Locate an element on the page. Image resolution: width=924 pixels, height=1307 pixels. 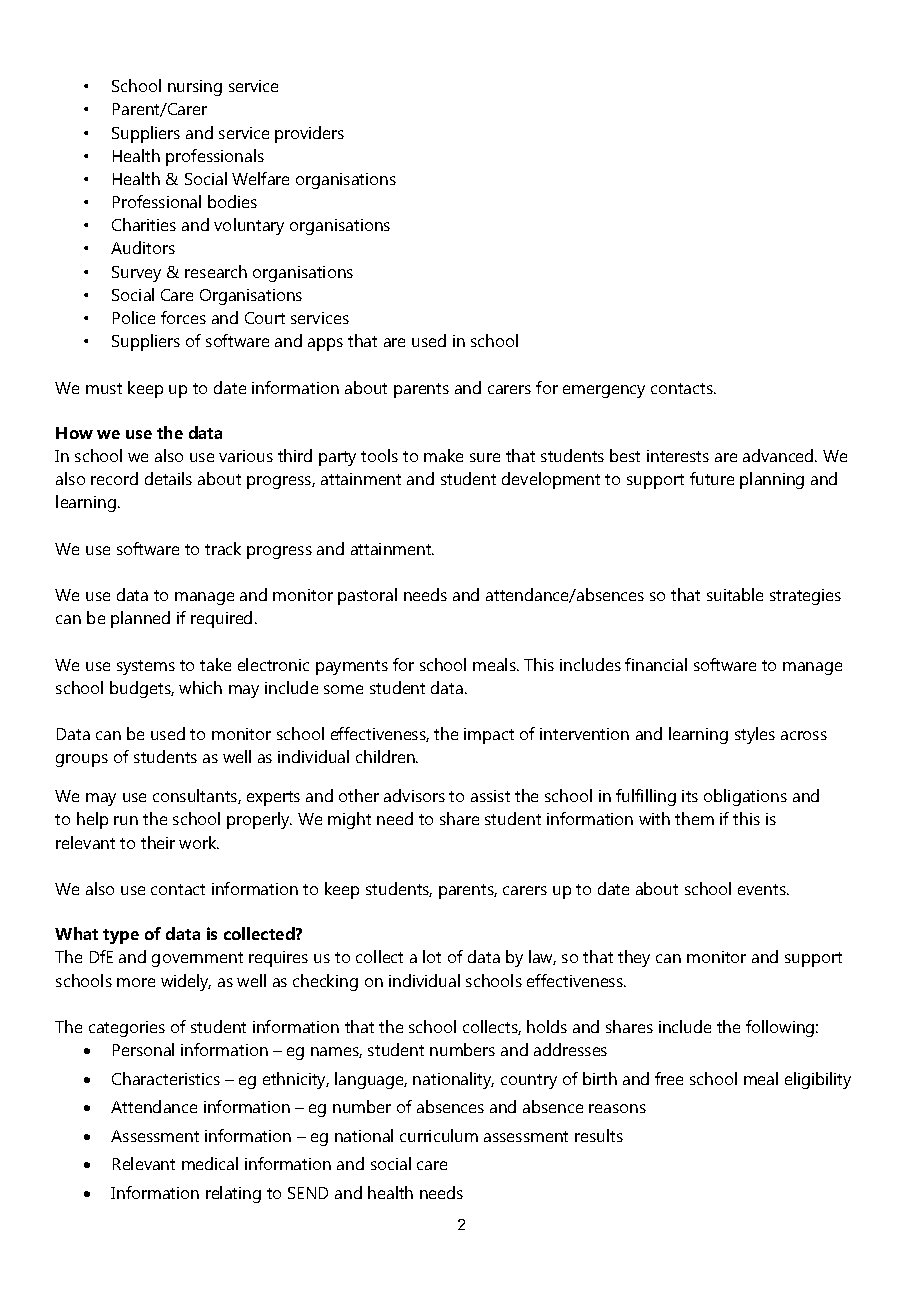
planned is located at coordinates (140, 619).
